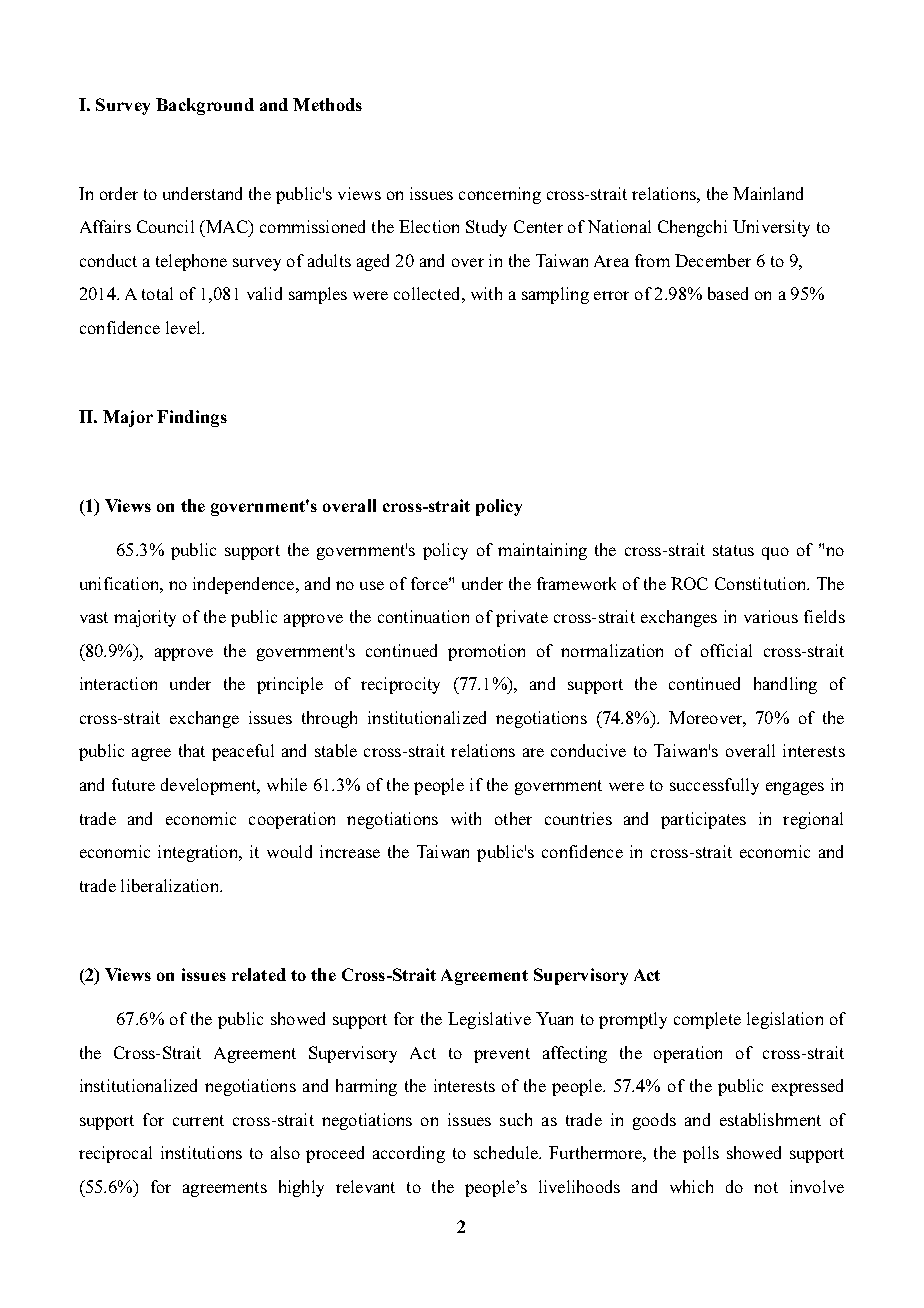  I want to click on concerning, so click(500, 195).
